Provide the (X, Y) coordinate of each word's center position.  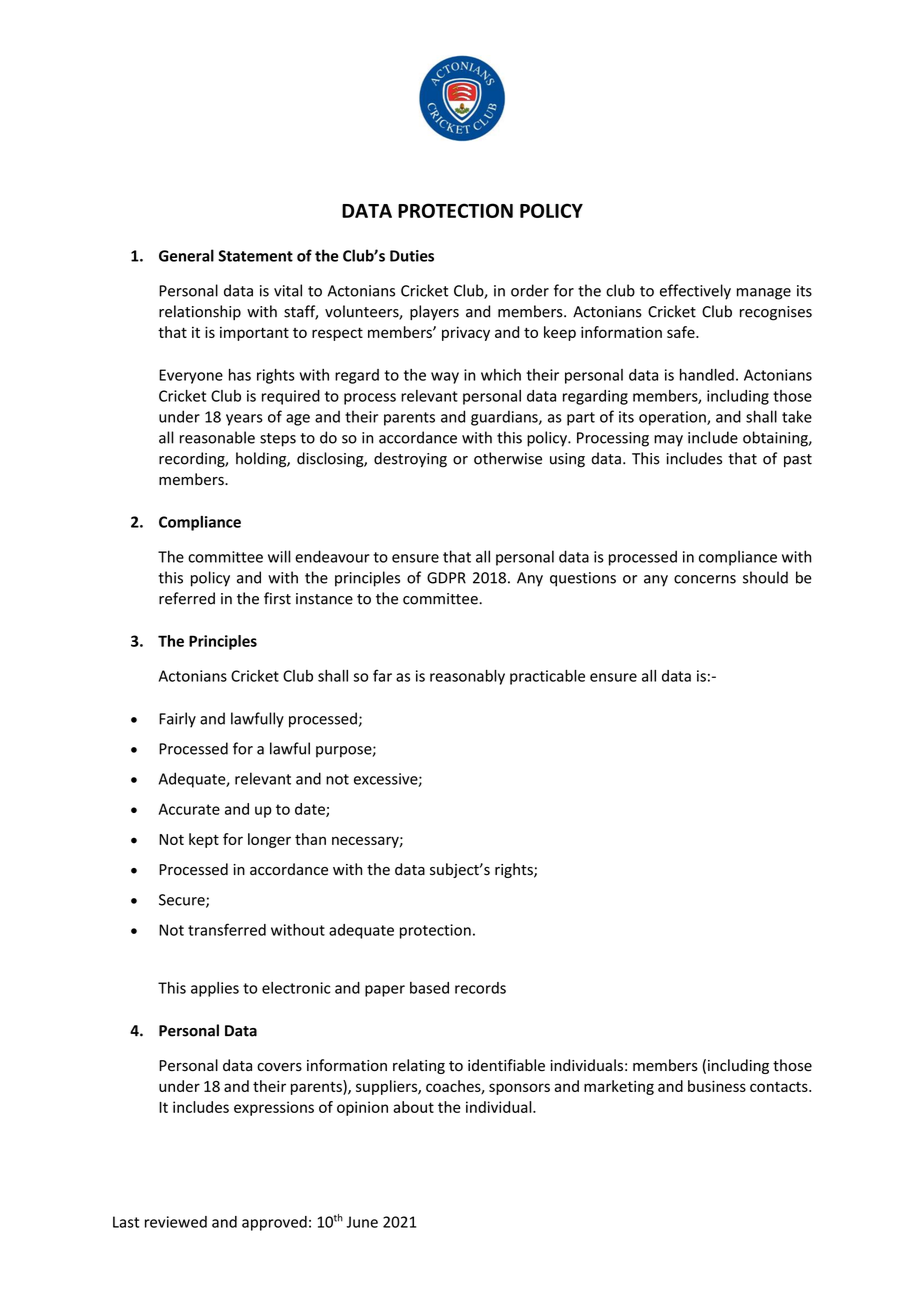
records (480, 988)
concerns (705, 579)
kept (204, 840)
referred (187, 598)
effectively (695, 292)
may (668, 441)
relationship (200, 312)
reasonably (467, 677)
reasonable (217, 437)
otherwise (508, 458)
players (434, 312)
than (310, 839)
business (717, 1086)
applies (215, 989)
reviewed (176, 1222)
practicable (547, 677)
